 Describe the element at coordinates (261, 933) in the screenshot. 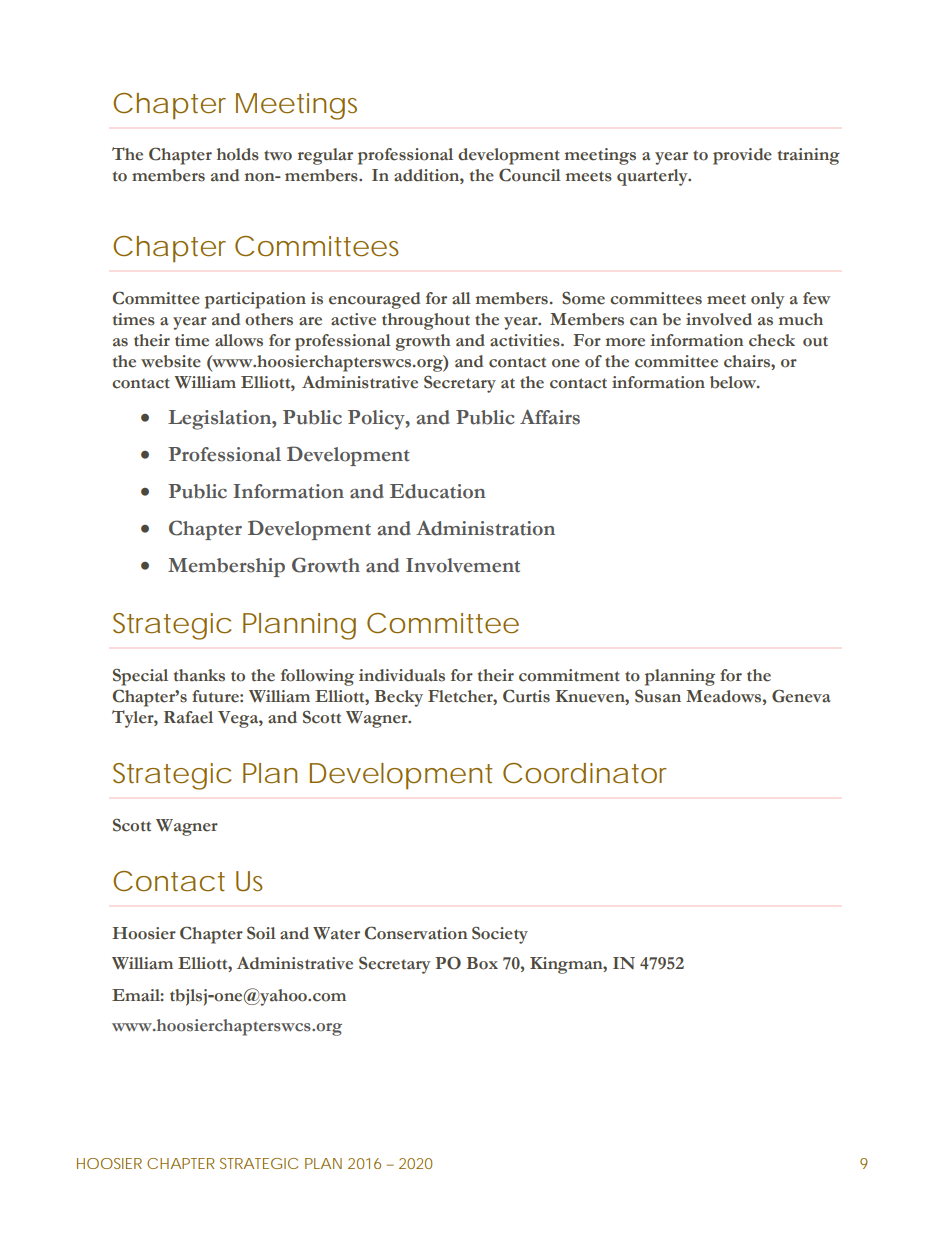

I see `Soil` at that location.
